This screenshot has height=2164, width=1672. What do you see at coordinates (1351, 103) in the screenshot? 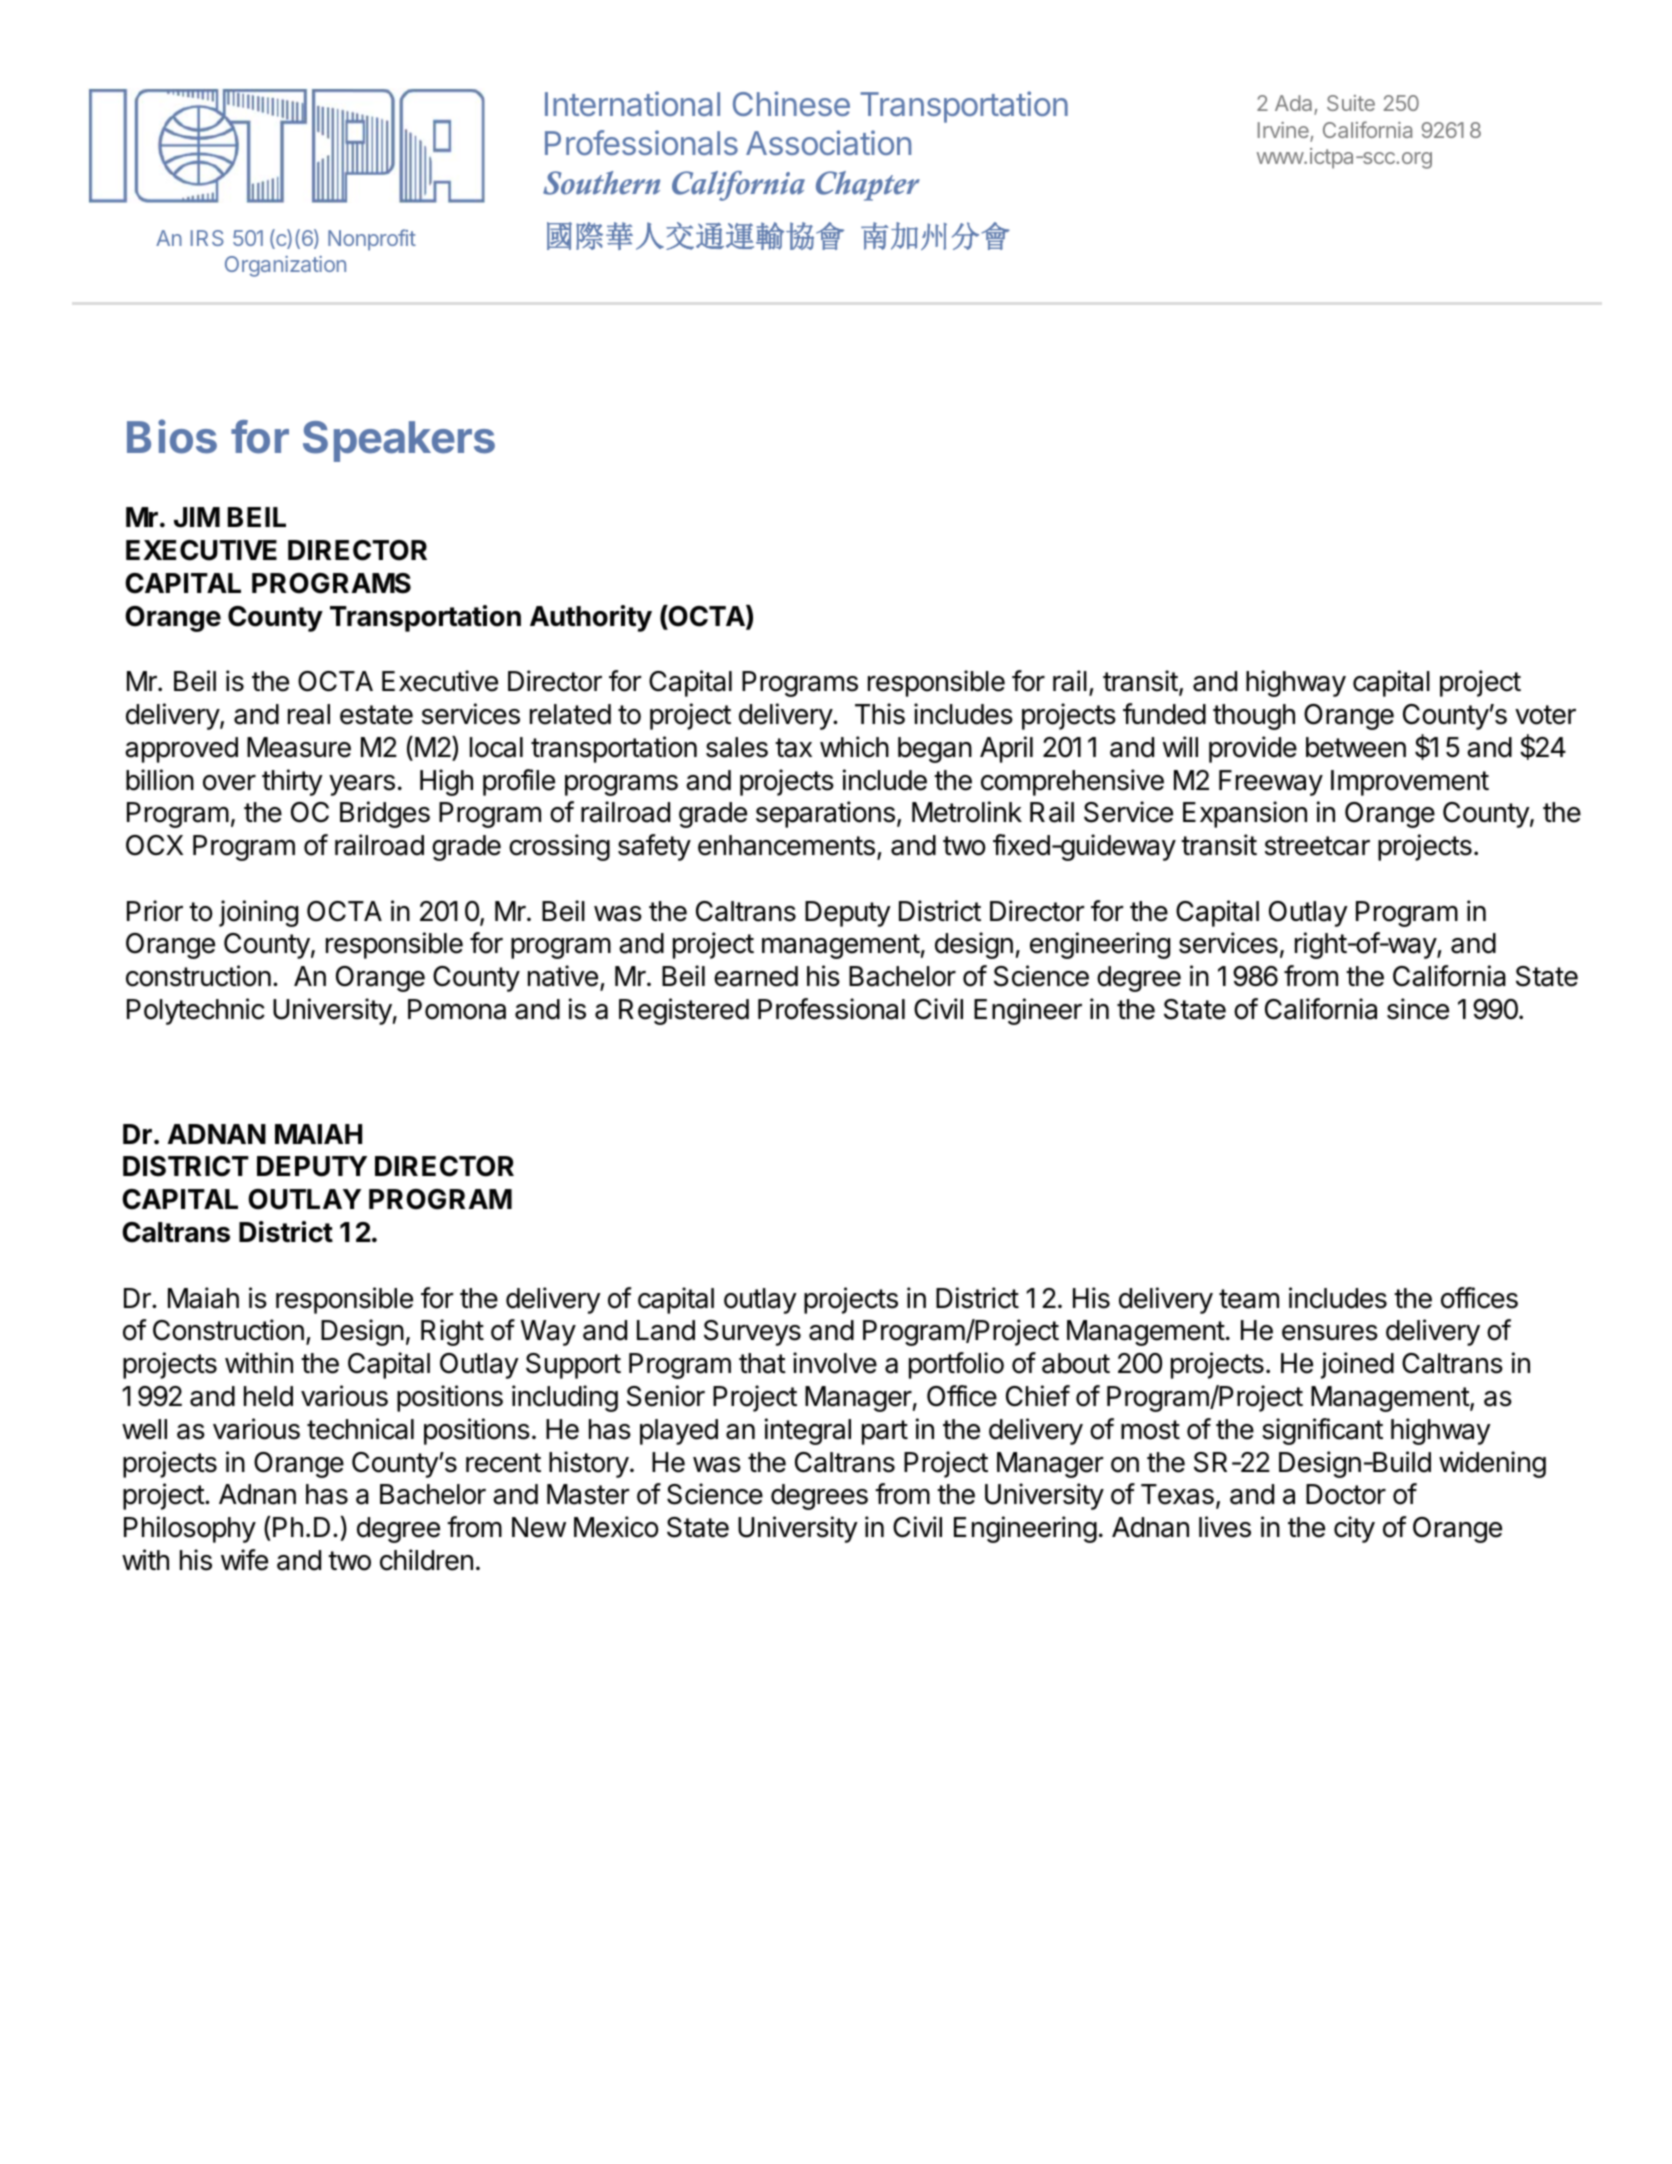
I see `Suite` at bounding box center [1351, 103].
